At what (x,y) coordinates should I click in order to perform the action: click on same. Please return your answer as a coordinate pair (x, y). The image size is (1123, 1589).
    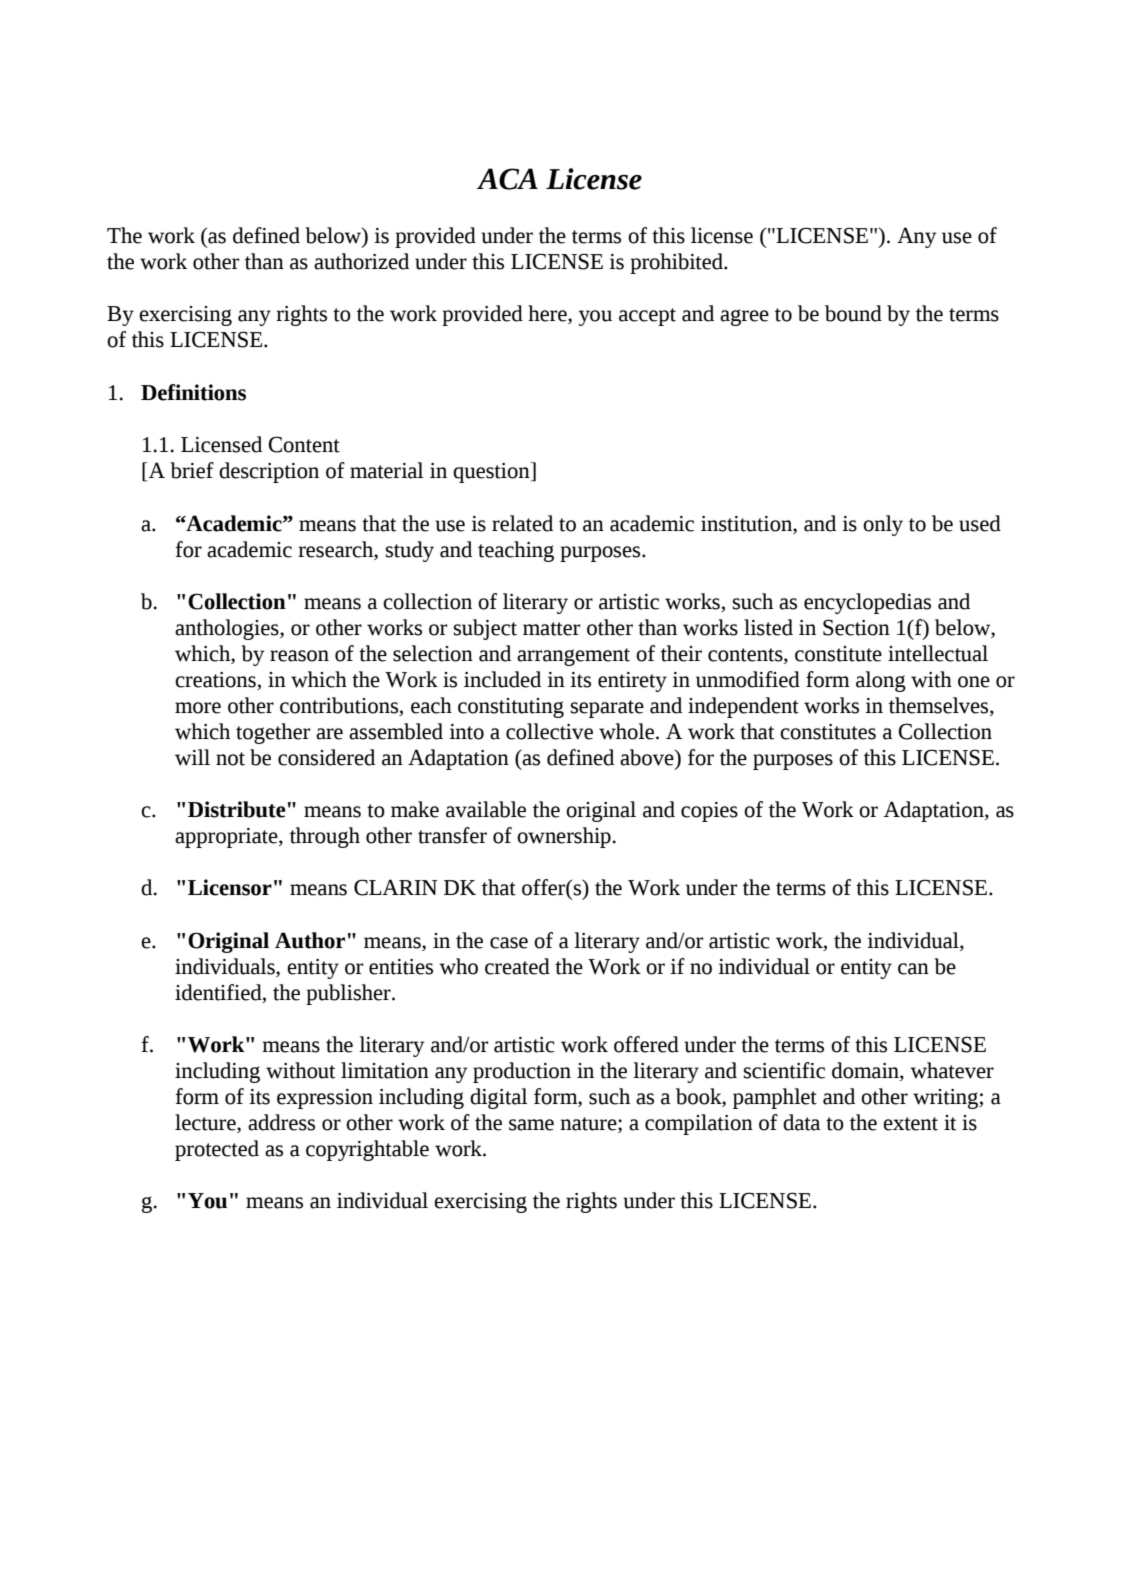
    Looking at the image, I should click on (531, 1125).
